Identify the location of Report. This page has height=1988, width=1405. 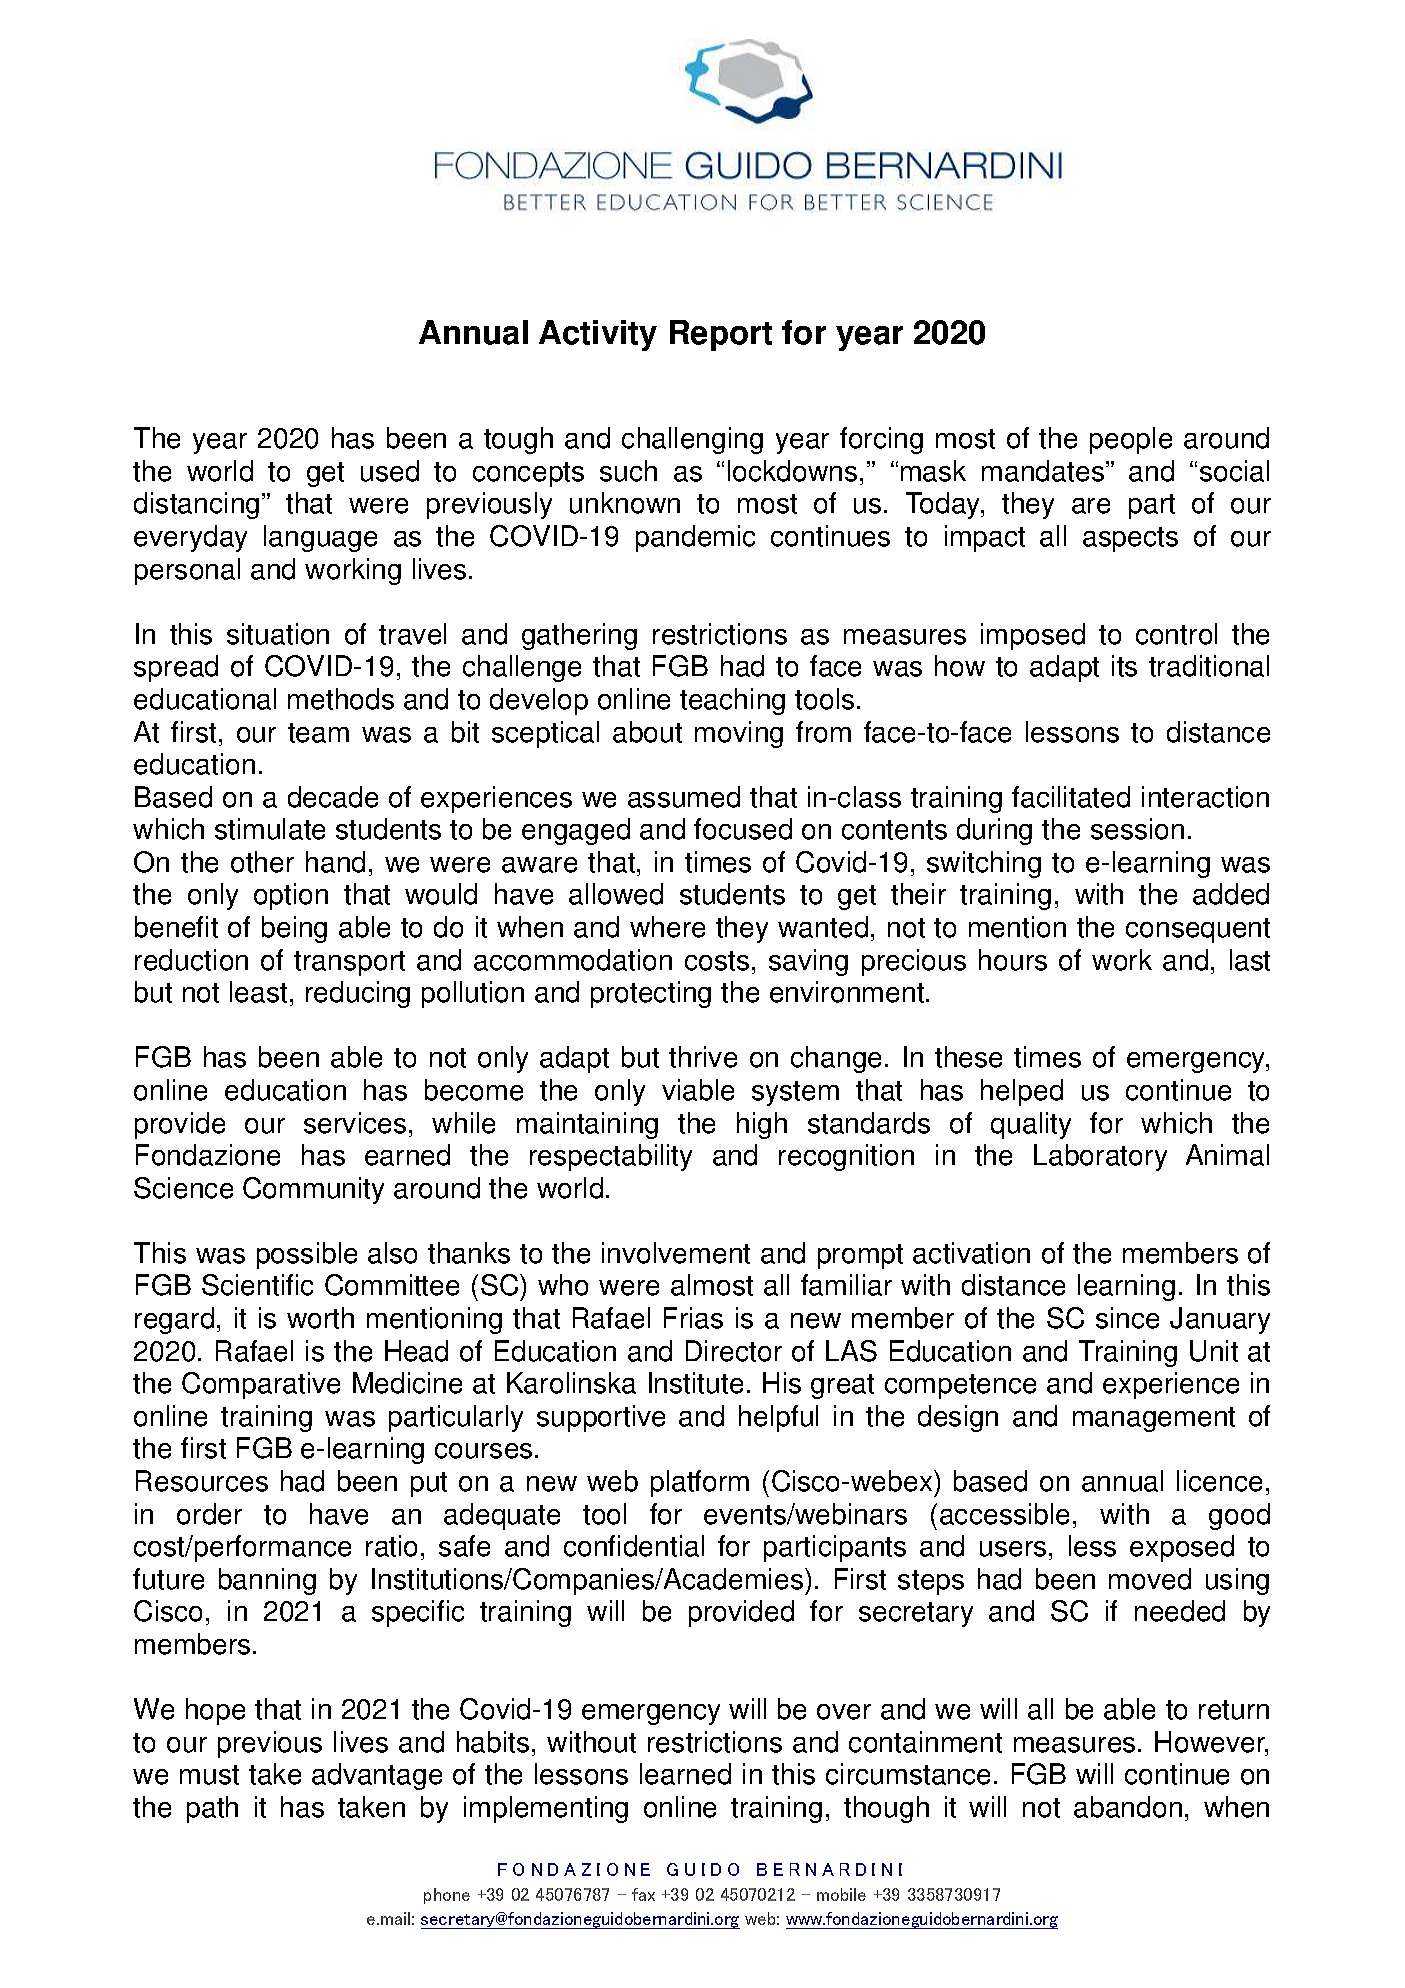
(721, 335).
